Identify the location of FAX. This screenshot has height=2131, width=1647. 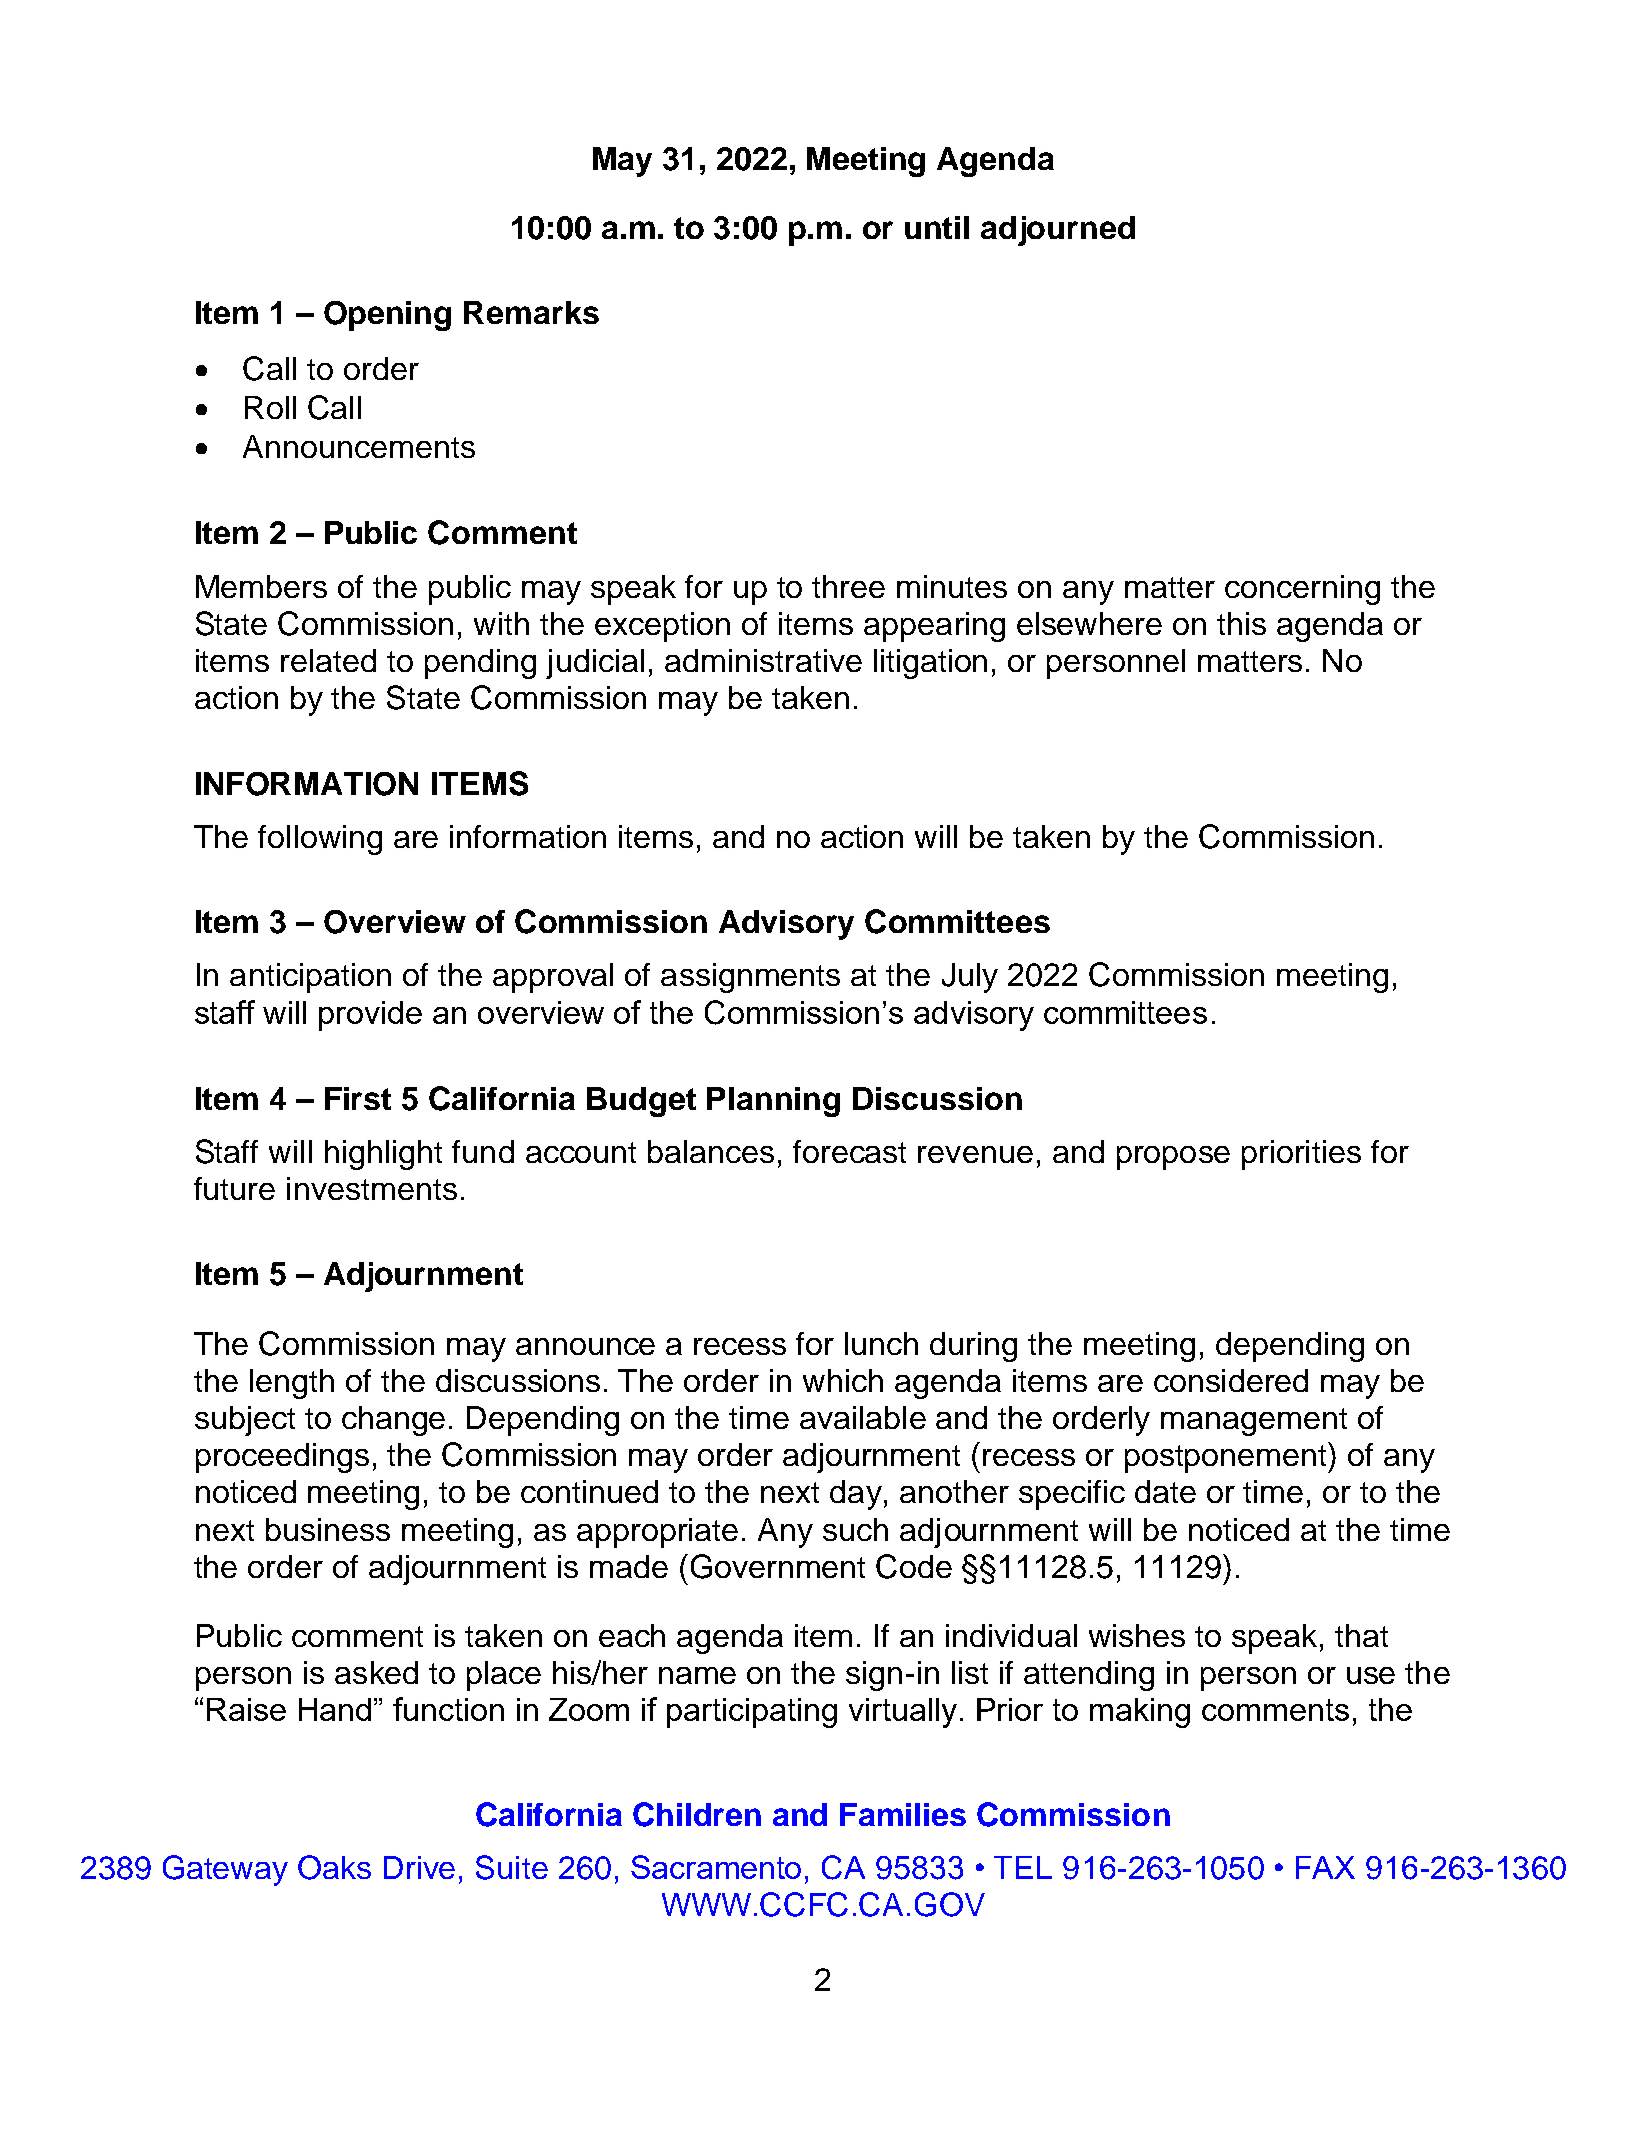
(1325, 1867).
